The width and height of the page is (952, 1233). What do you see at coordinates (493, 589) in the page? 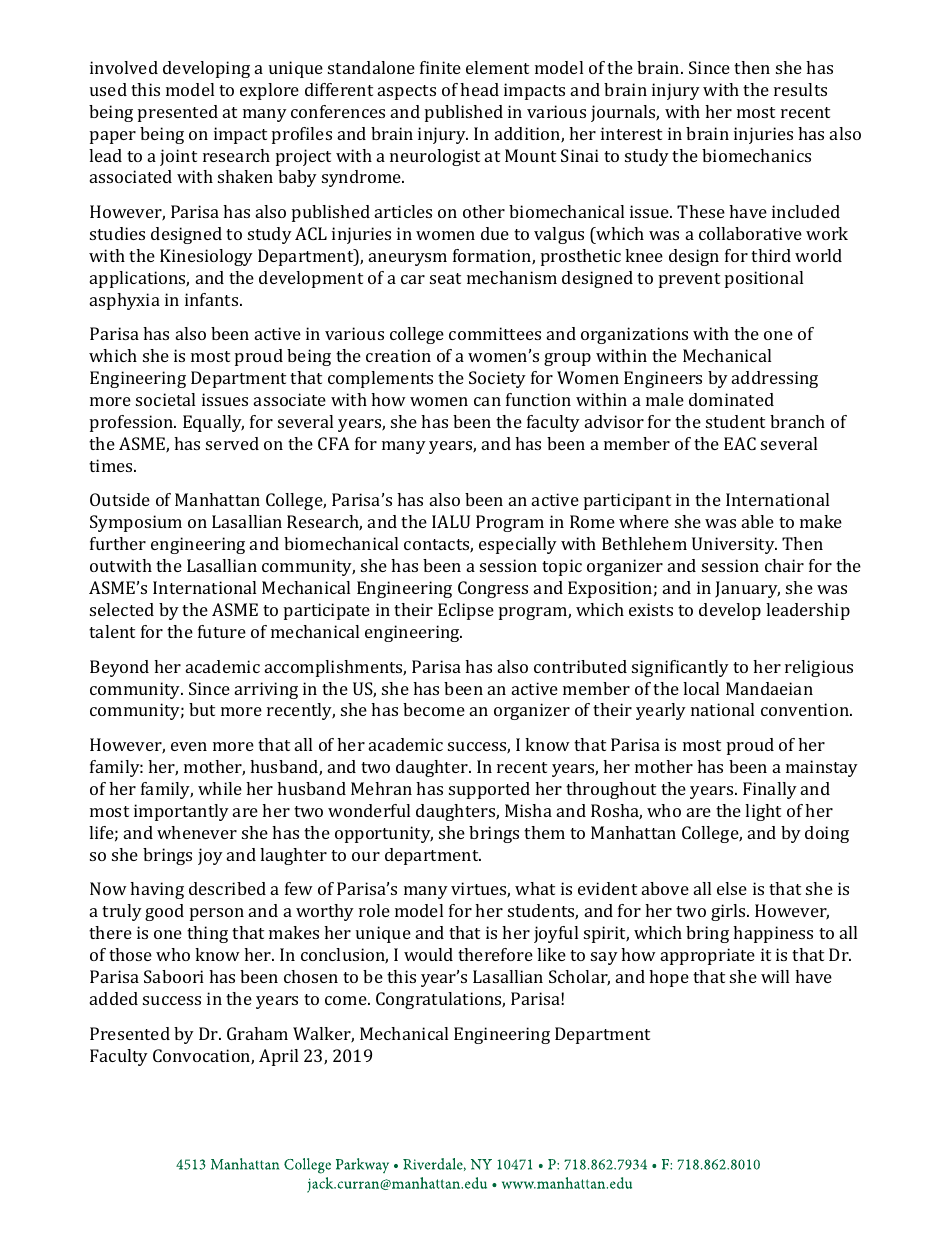
I see `Congress` at bounding box center [493, 589].
